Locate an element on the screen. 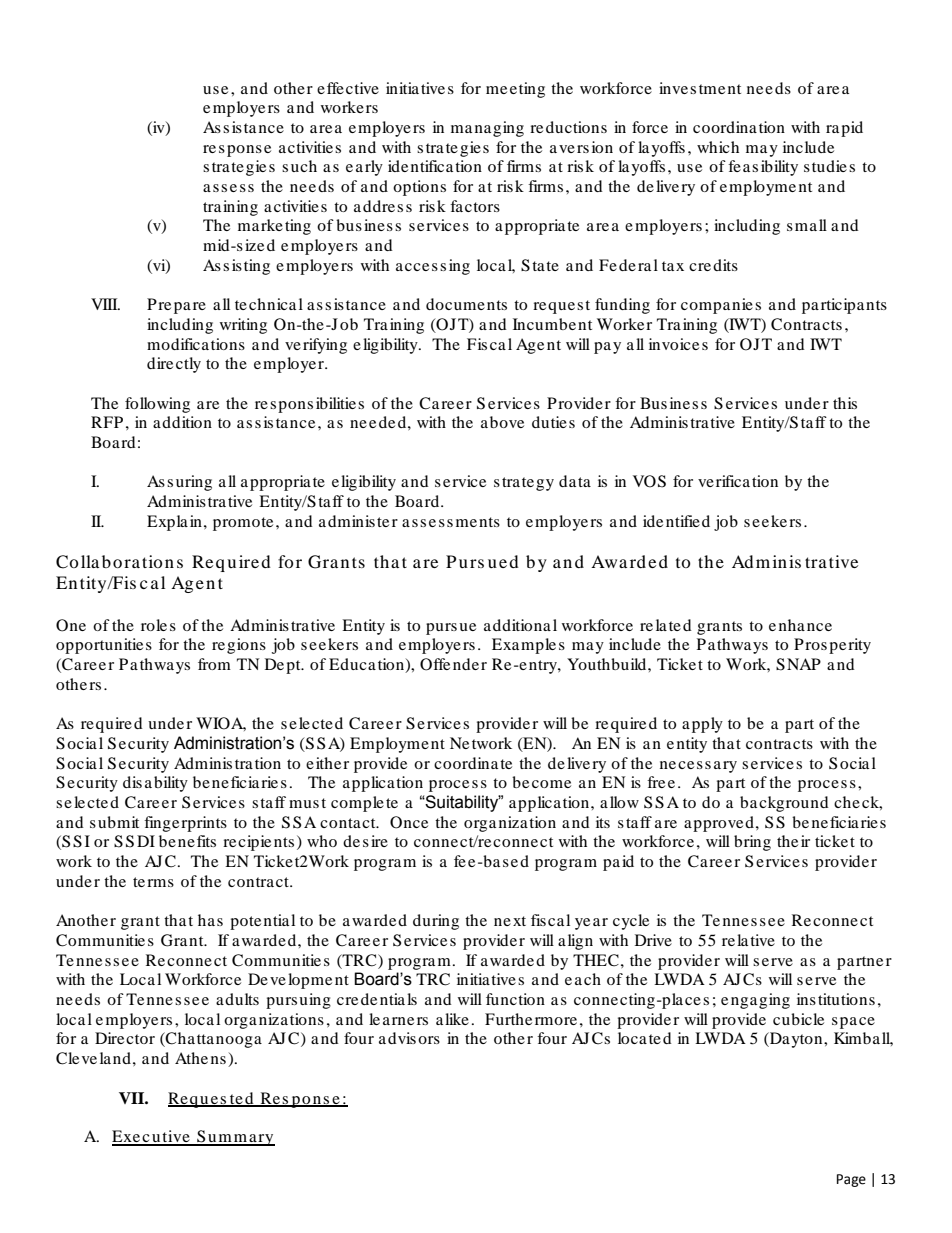 The height and width of the screenshot is (1233, 952). coordination is located at coordinates (739, 127).
